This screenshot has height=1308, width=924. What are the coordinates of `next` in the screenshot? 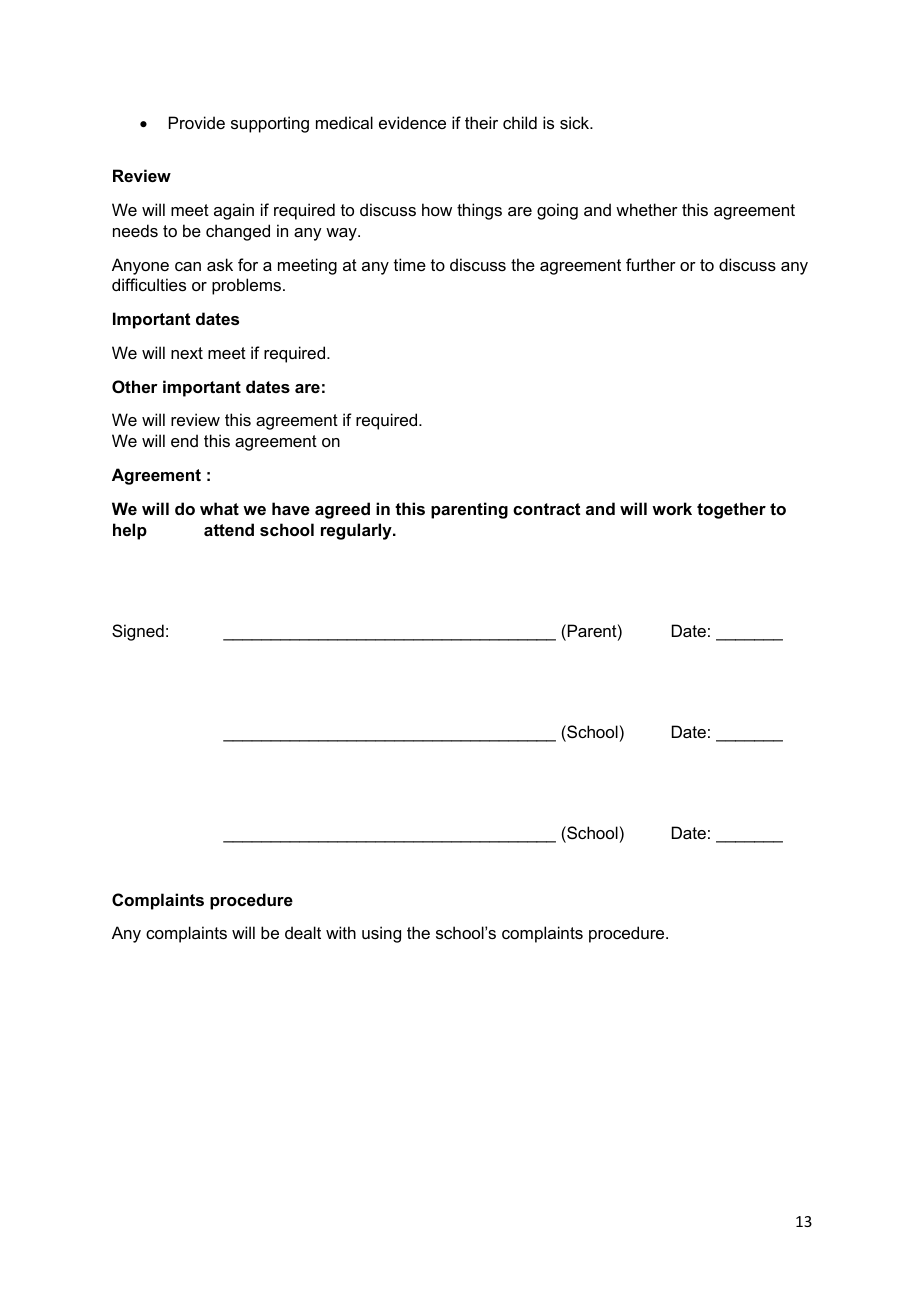 It's located at (187, 353).
